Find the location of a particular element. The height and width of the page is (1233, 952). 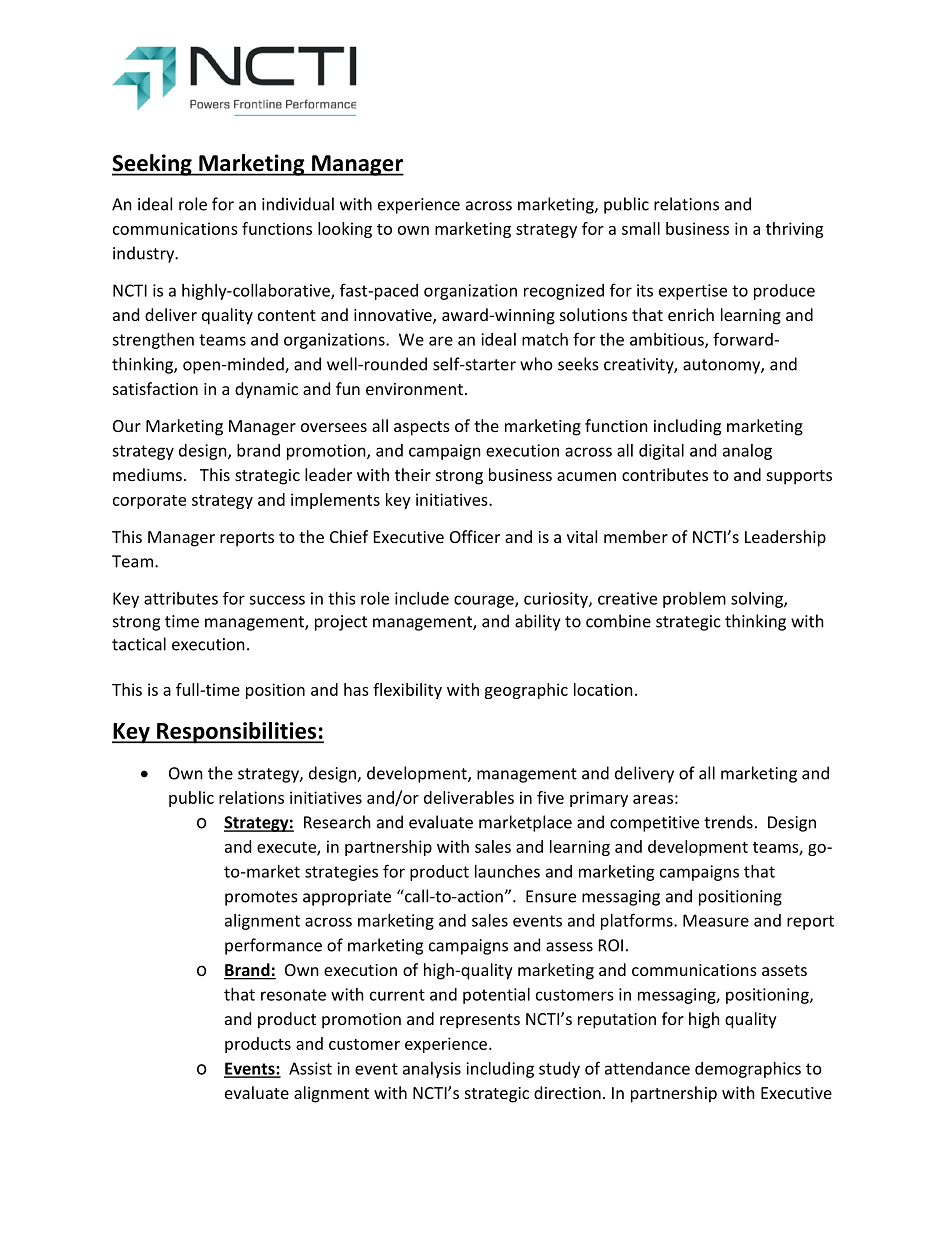

corporate is located at coordinates (149, 502).
